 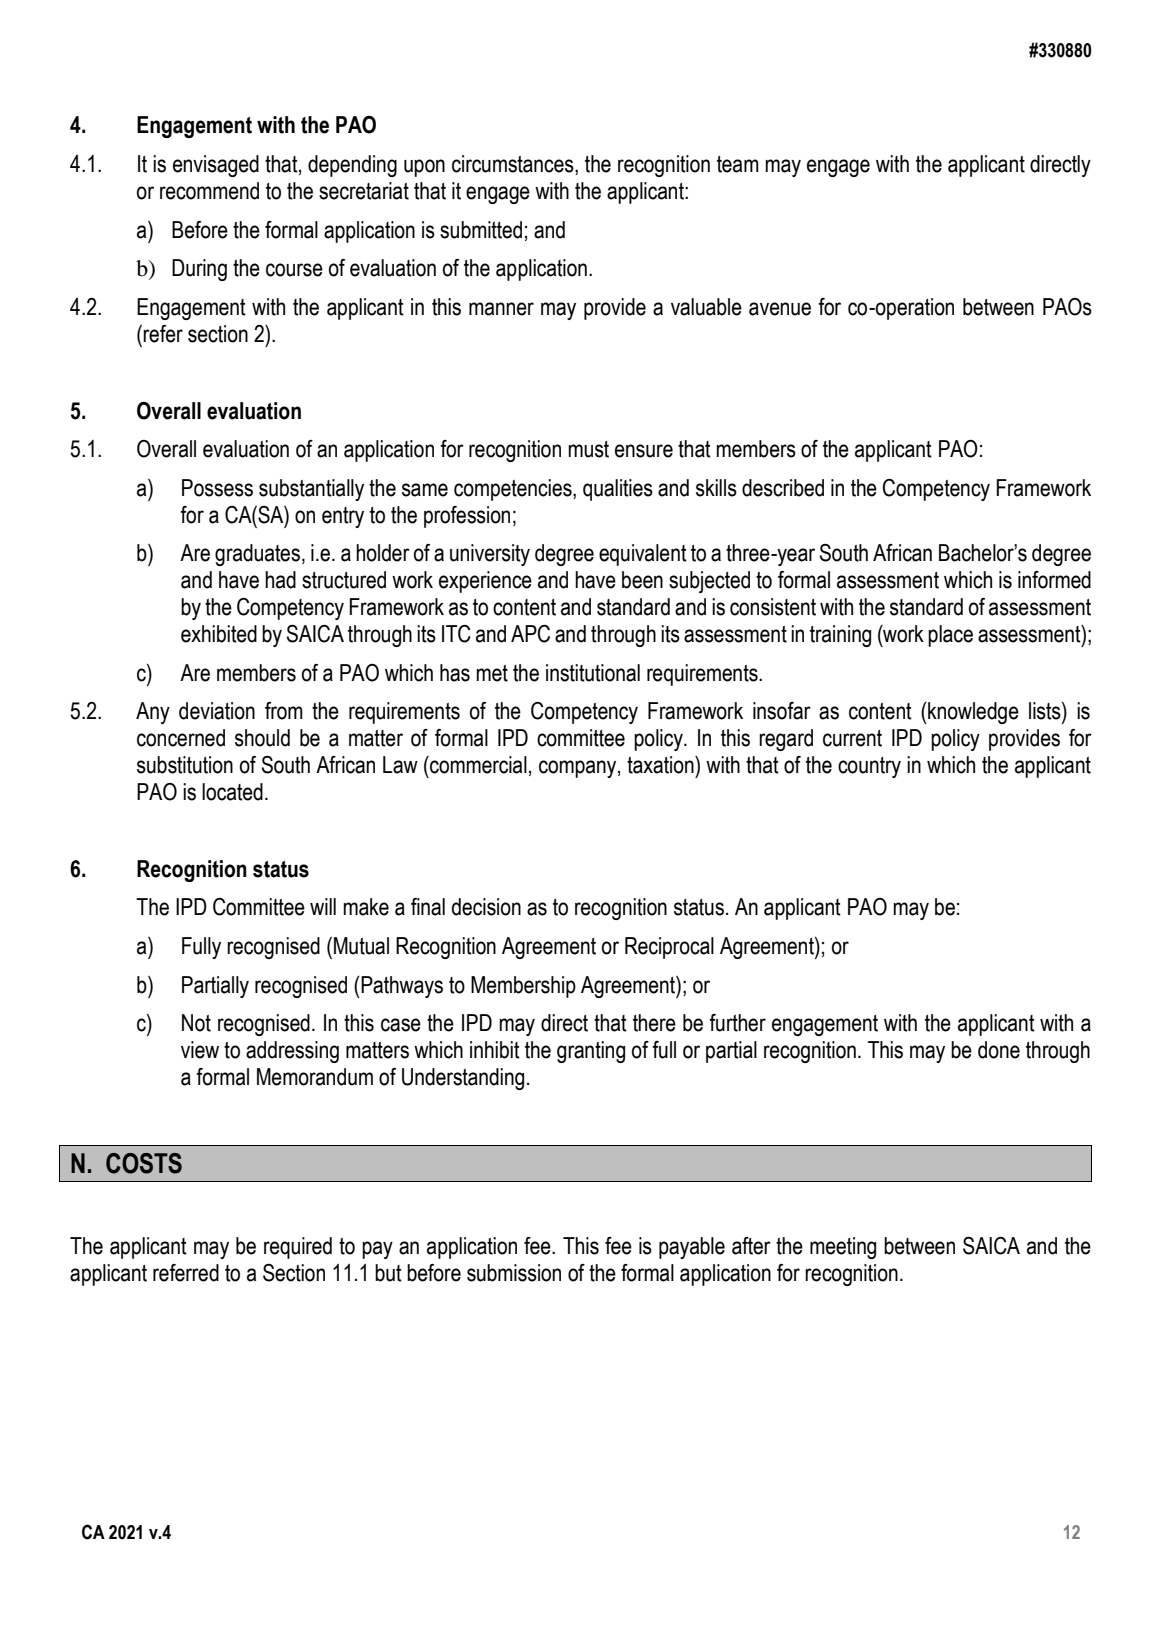 I want to click on payable, so click(x=692, y=1248).
